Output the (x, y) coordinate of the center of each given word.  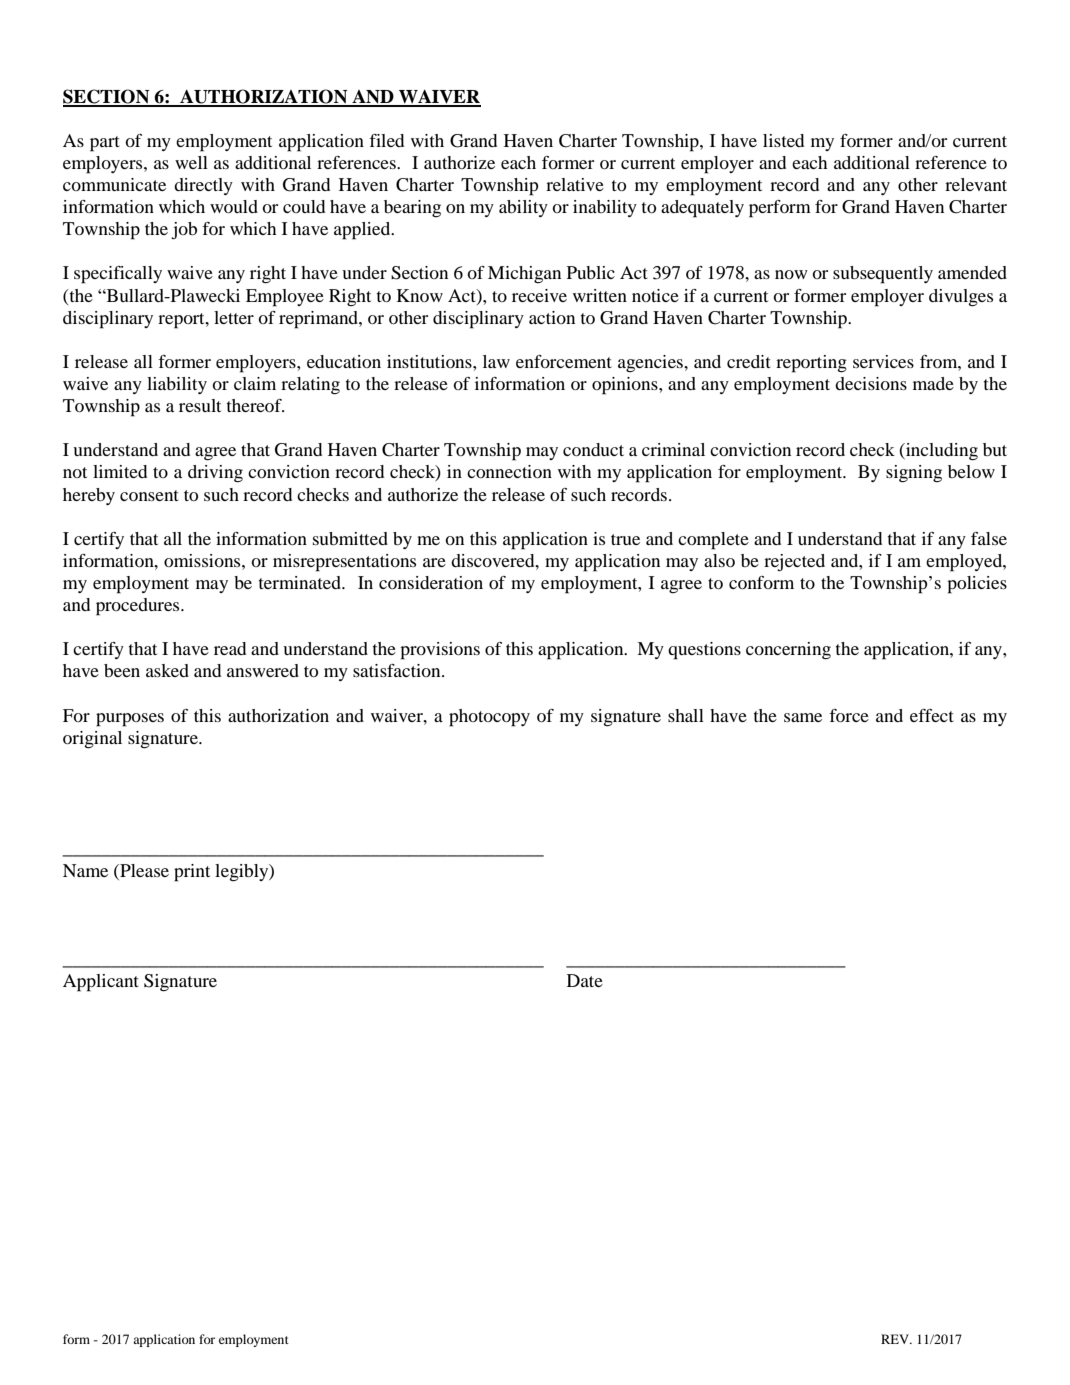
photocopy (489, 718)
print (192, 873)
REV (896, 1339)
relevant (976, 184)
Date (585, 980)
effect (932, 715)
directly (203, 186)
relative (575, 184)
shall (686, 715)
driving (215, 474)
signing (914, 474)
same (803, 717)
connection (509, 471)
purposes (130, 720)
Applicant (101, 983)
